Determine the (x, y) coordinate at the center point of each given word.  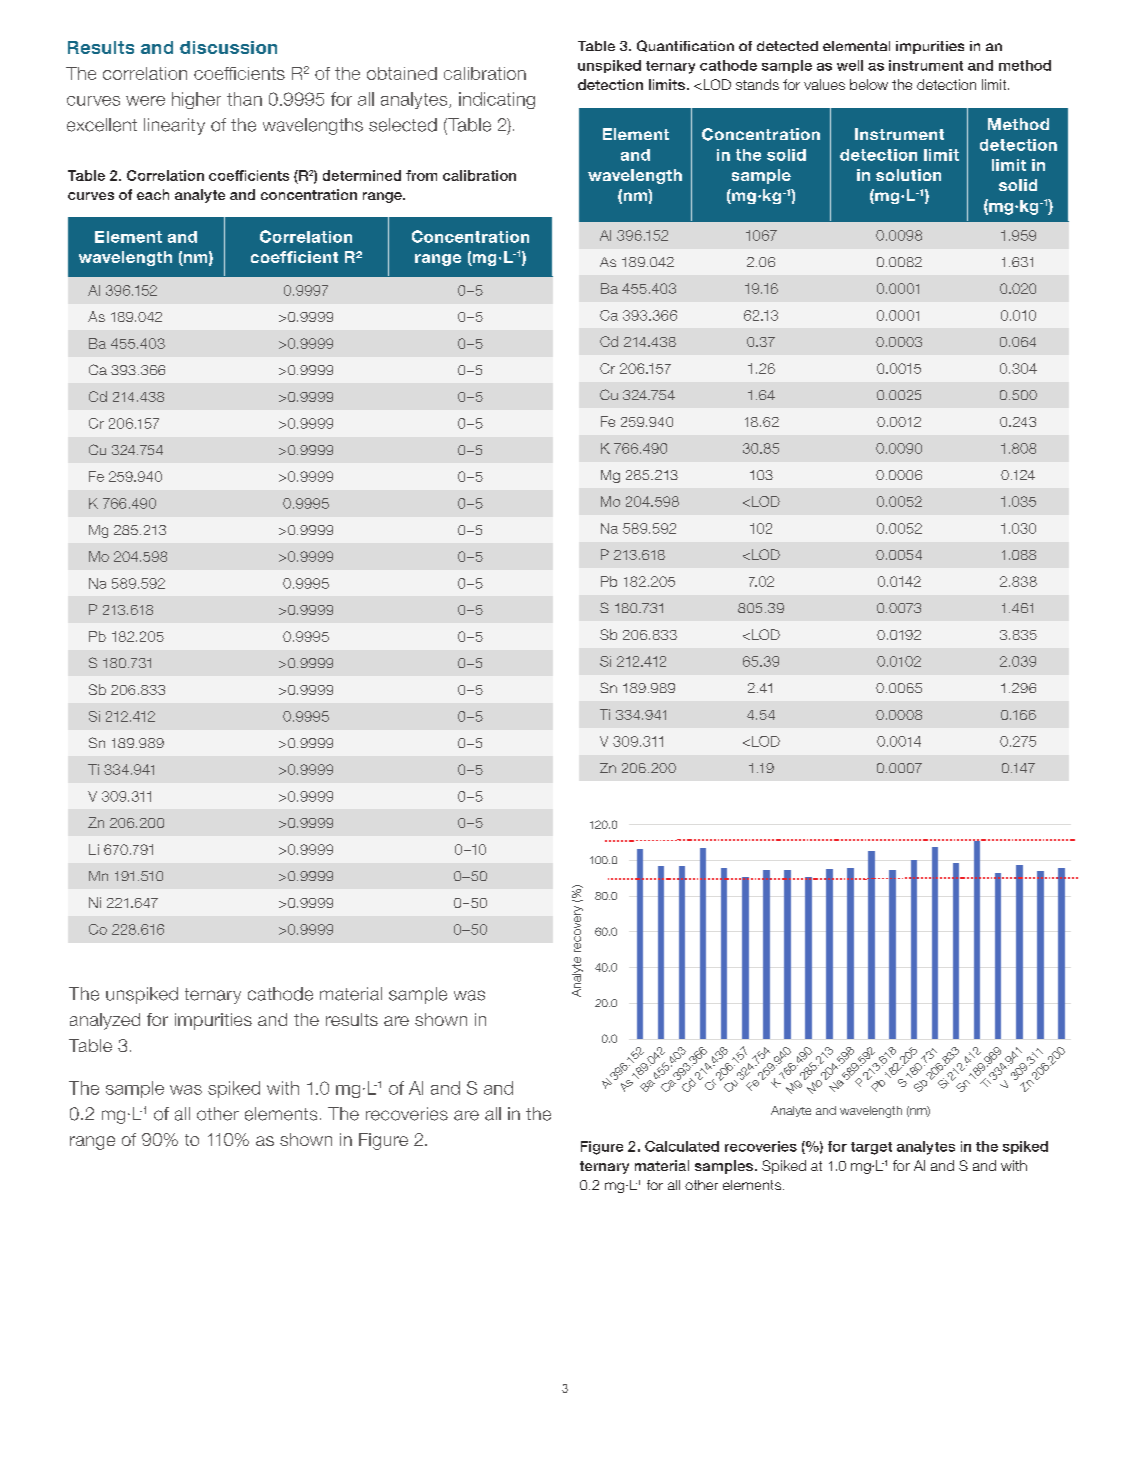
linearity (174, 126)
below (869, 84)
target (871, 1148)
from (421, 175)
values (824, 84)
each (153, 194)
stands (757, 84)
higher (196, 100)
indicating (497, 100)
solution (908, 175)
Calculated (682, 1146)
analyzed (105, 1021)
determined (362, 175)
